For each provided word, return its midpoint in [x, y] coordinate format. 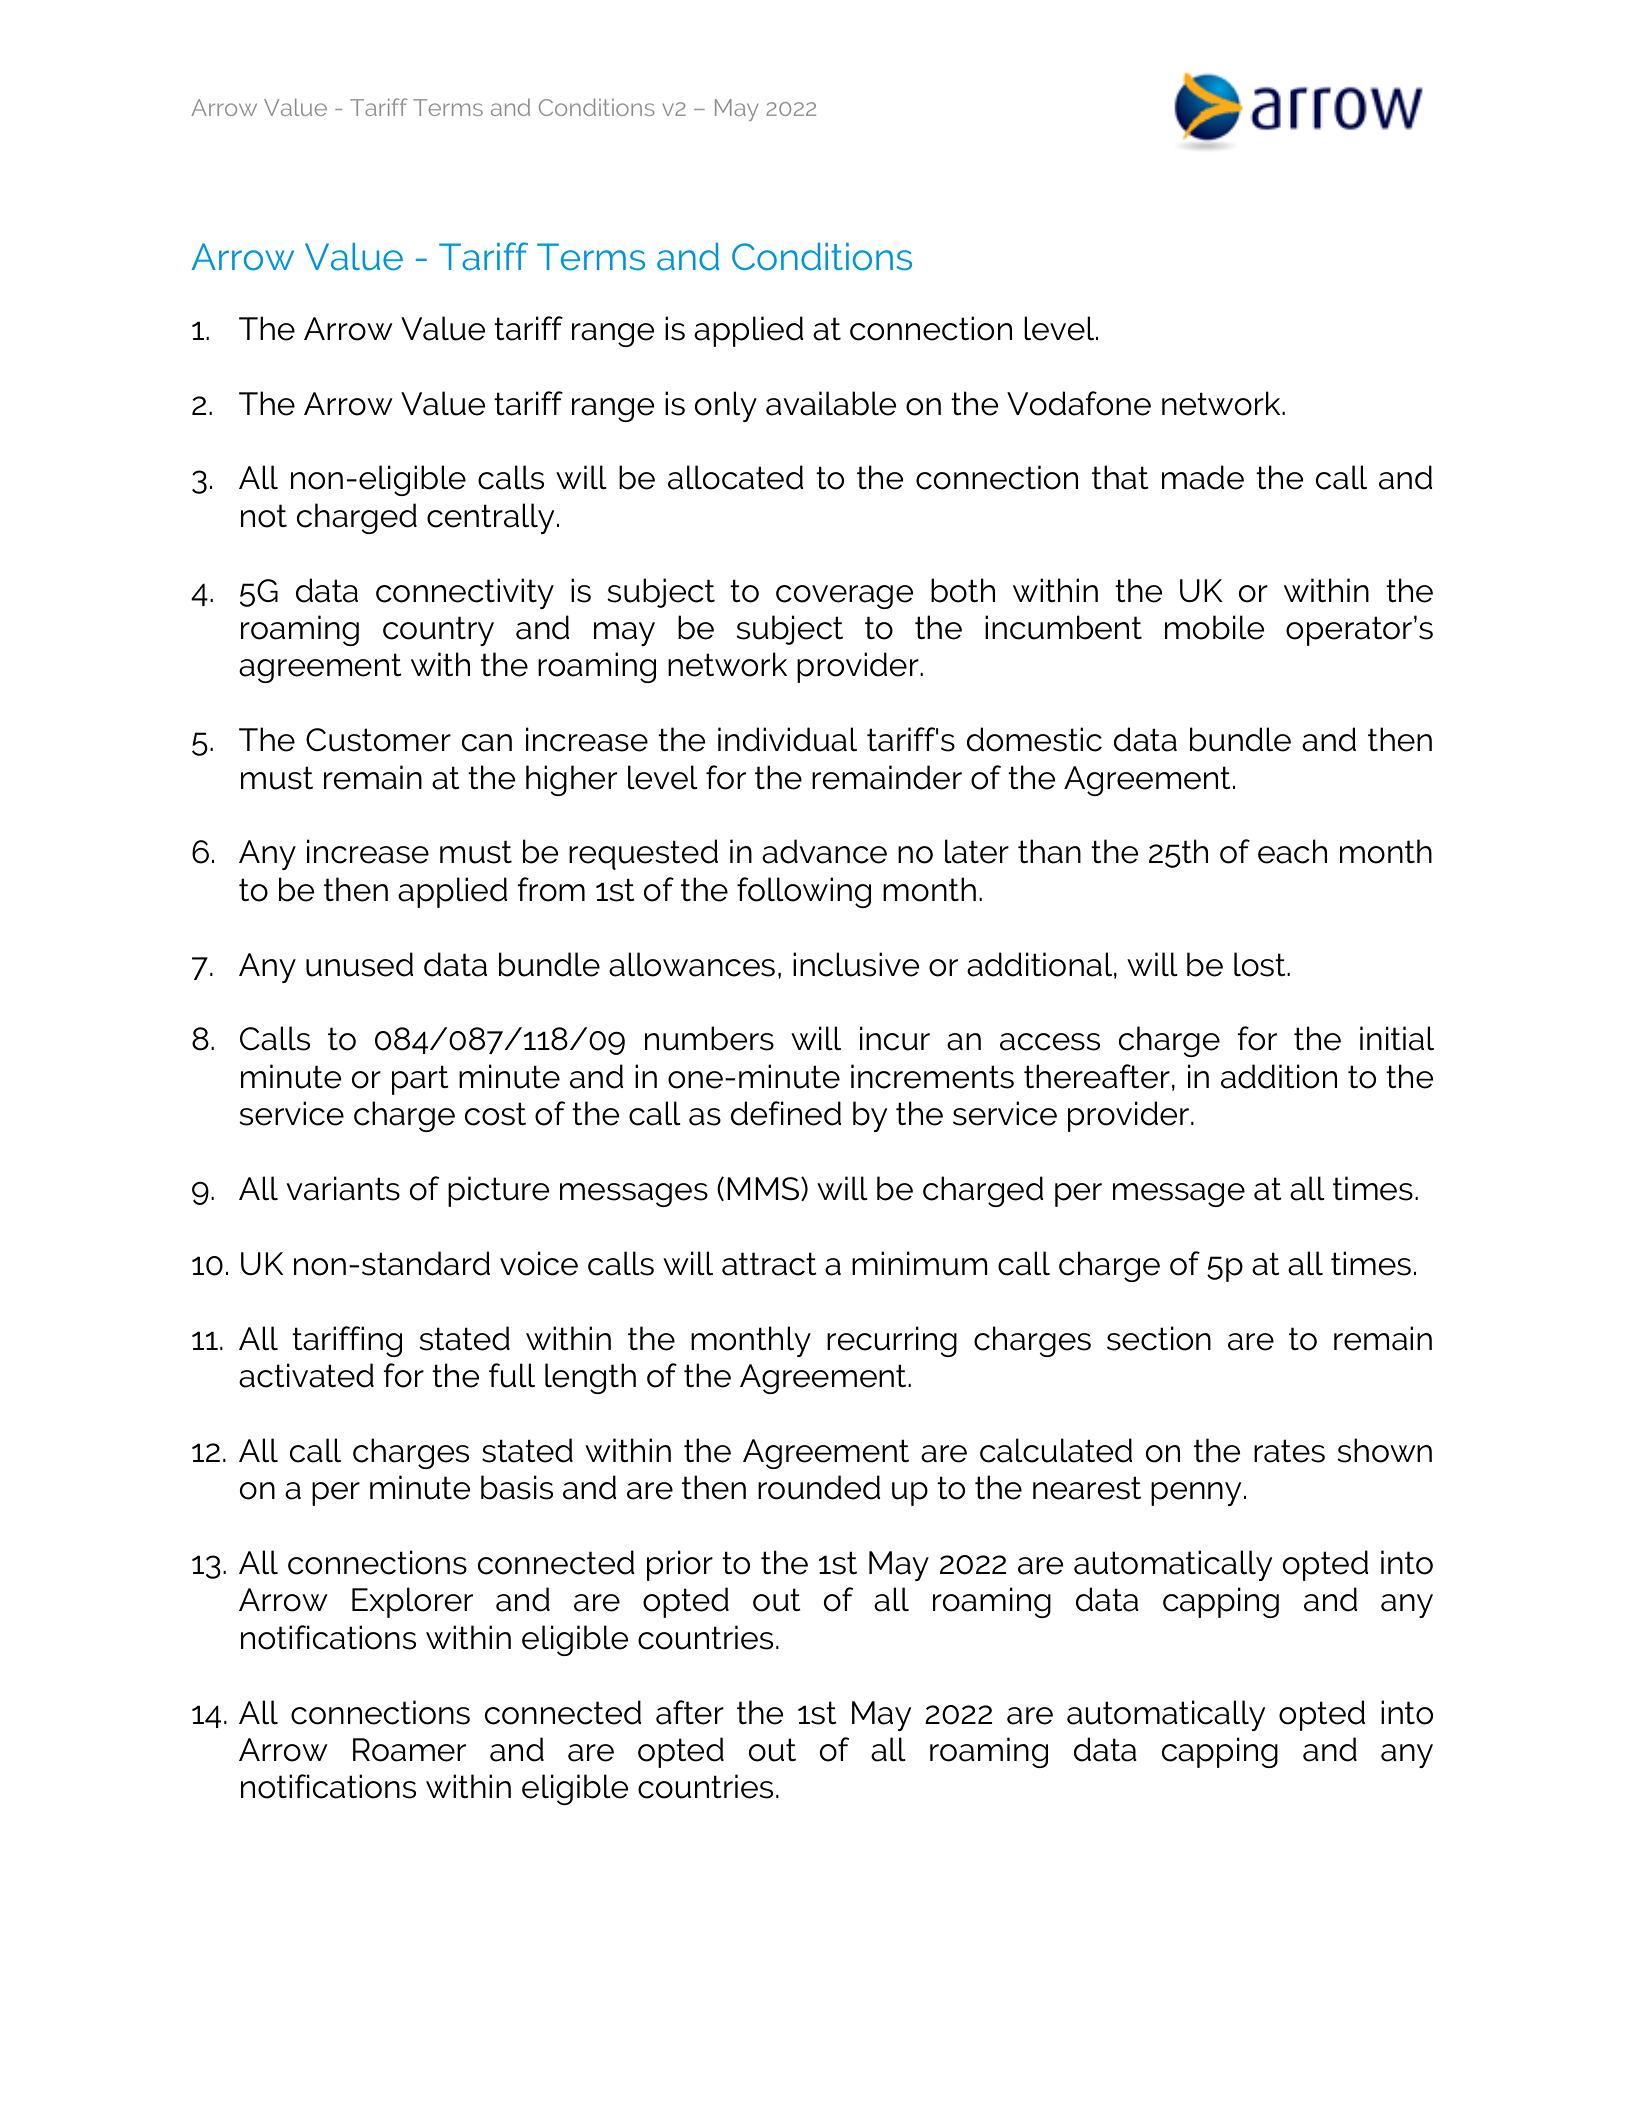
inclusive [856, 964]
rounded [819, 1487]
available [831, 403]
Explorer [412, 1602]
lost [1261, 964]
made [1203, 477]
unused [359, 964]
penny [1196, 1494]
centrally [490, 518]
